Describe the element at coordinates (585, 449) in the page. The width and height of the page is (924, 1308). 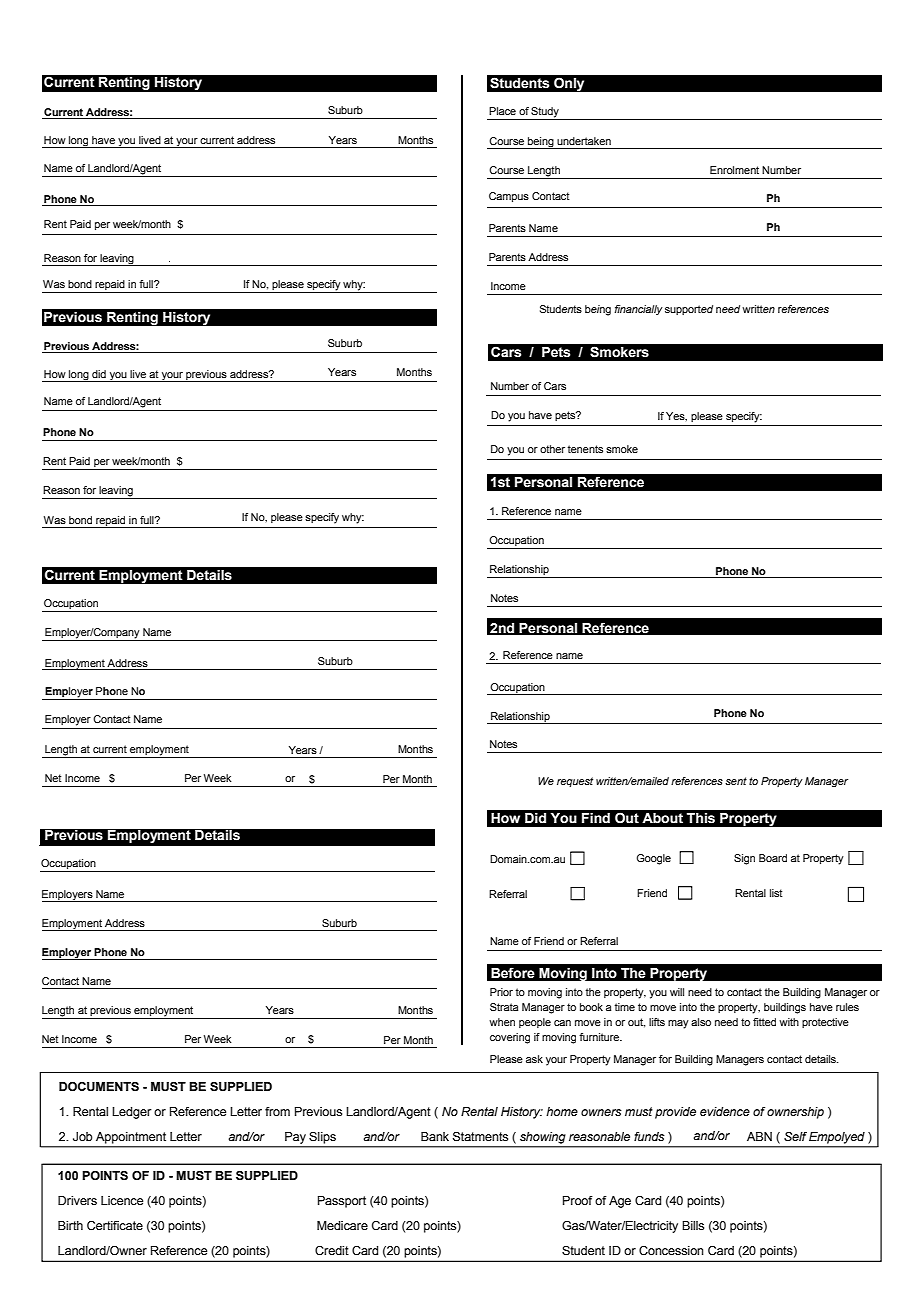
I see `tenents` at that location.
